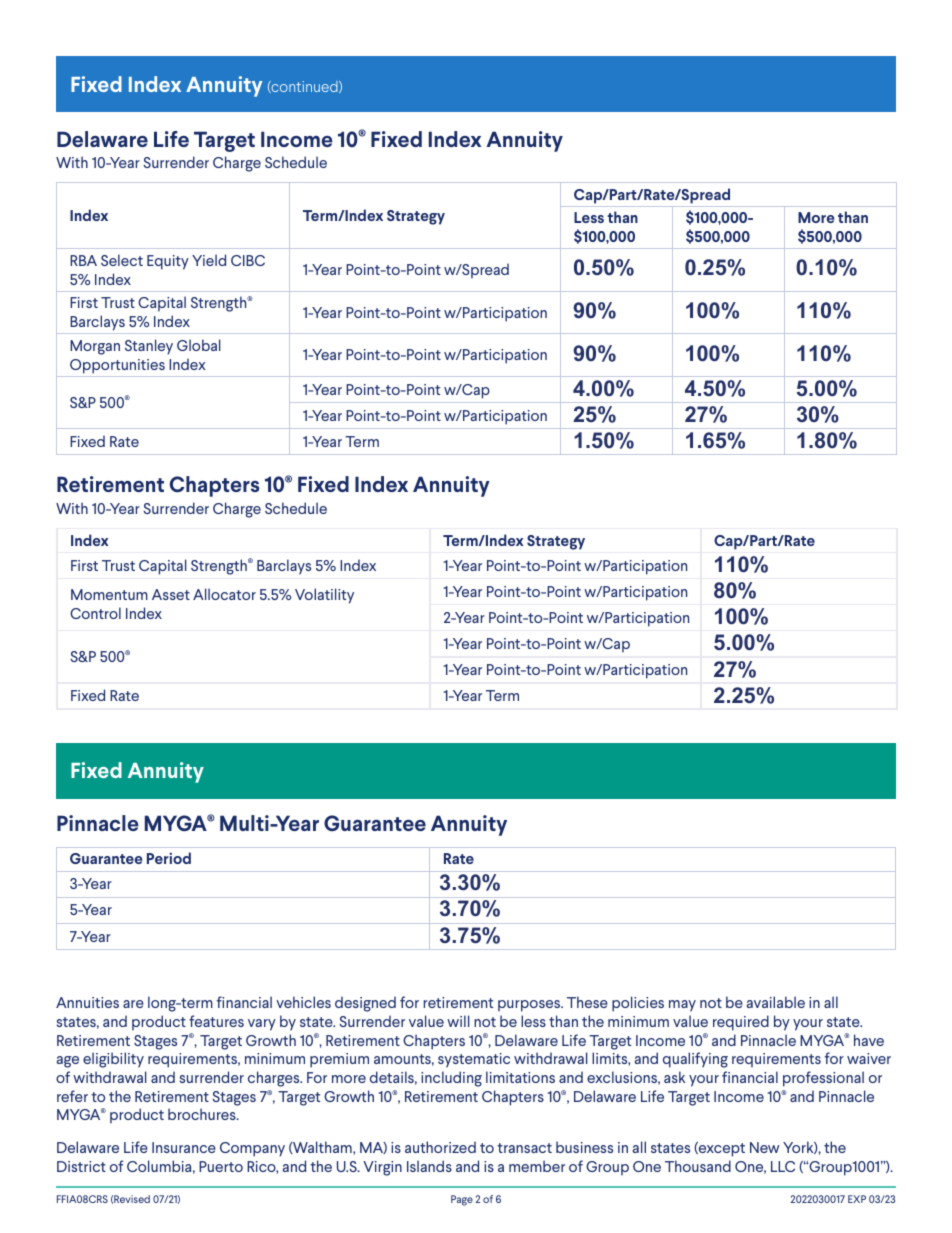  What do you see at coordinates (95, 613) in the document?
I see `Control` at bounding box center [95, 613].
